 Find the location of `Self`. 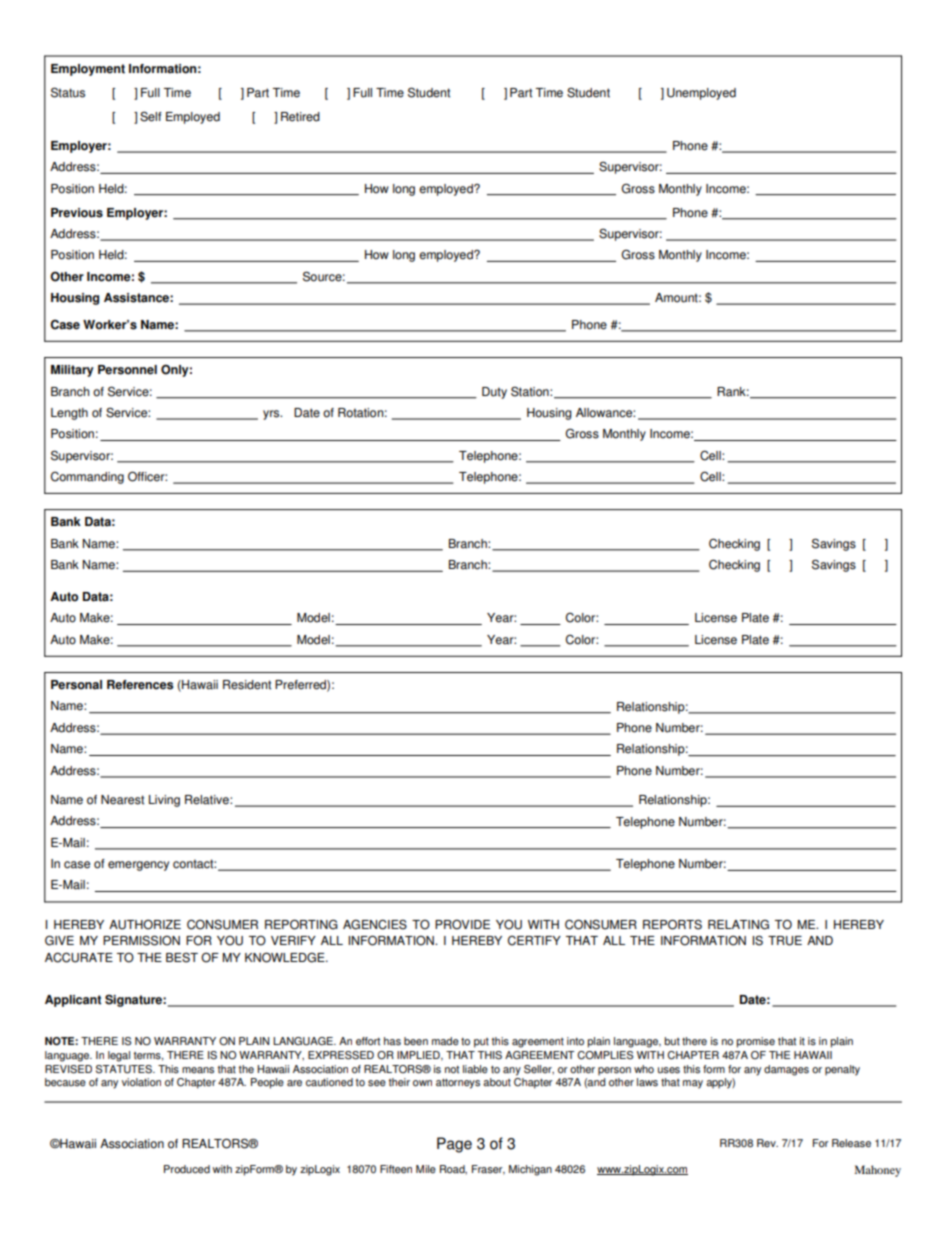

Self is located at coordinates (151, 116).
